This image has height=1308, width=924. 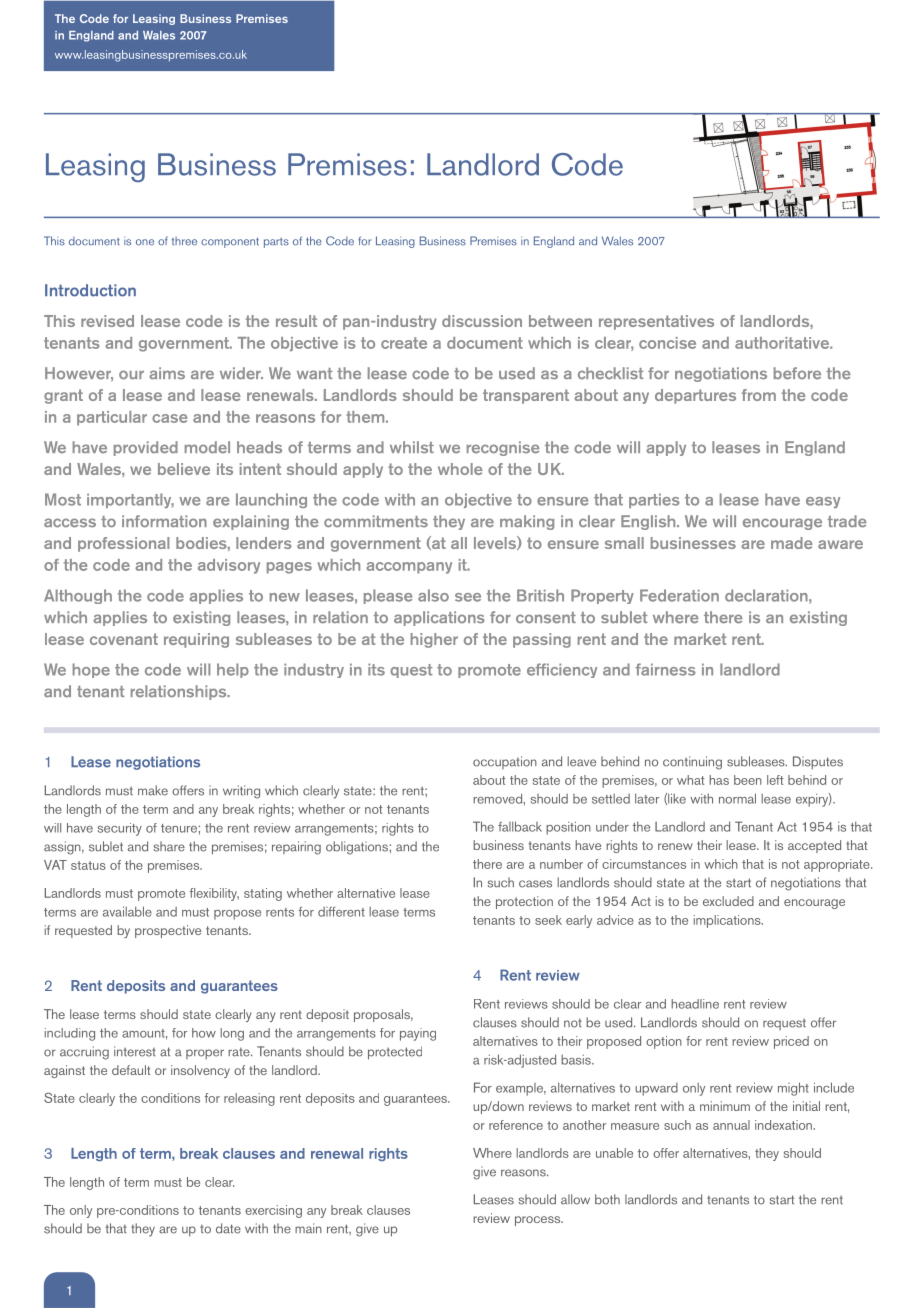 I want to click on discussion, so click(x=482, y=321).
